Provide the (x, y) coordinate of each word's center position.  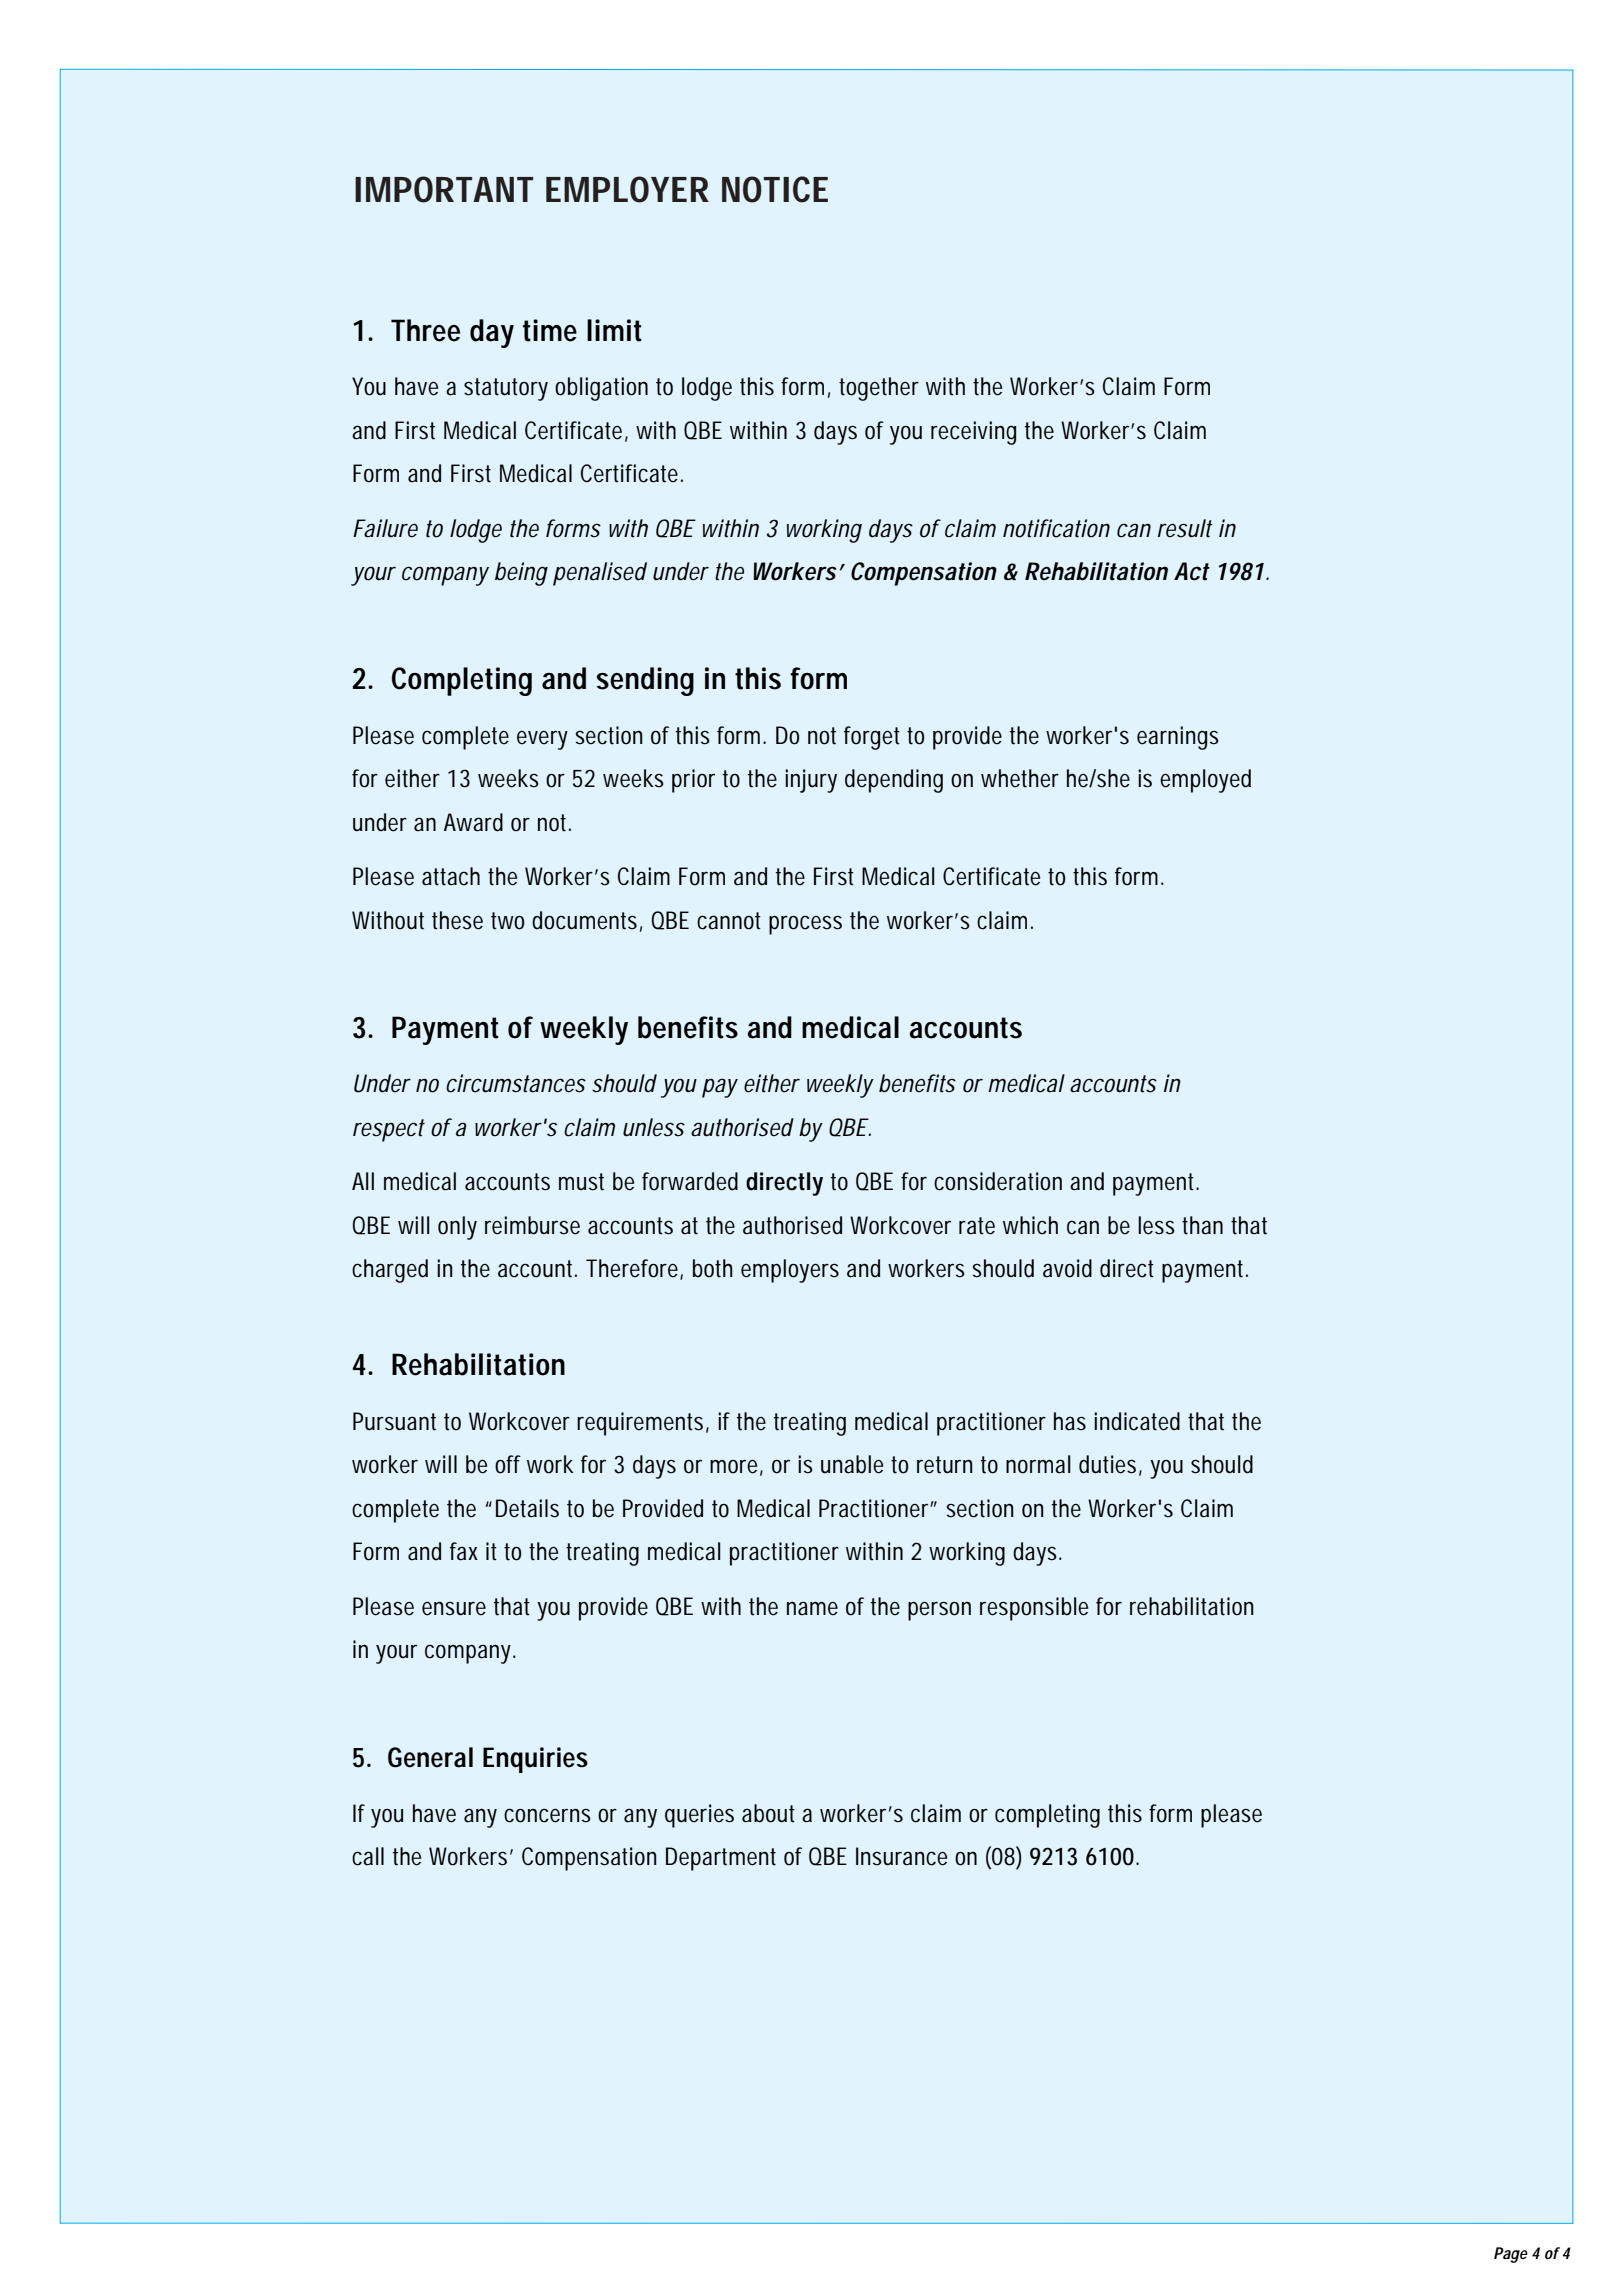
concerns (547, 1815)
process (805, 925)
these (457, 920)
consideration (998, 1181)
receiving (973, 433)
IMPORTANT (443, 189)
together (879, 389)
